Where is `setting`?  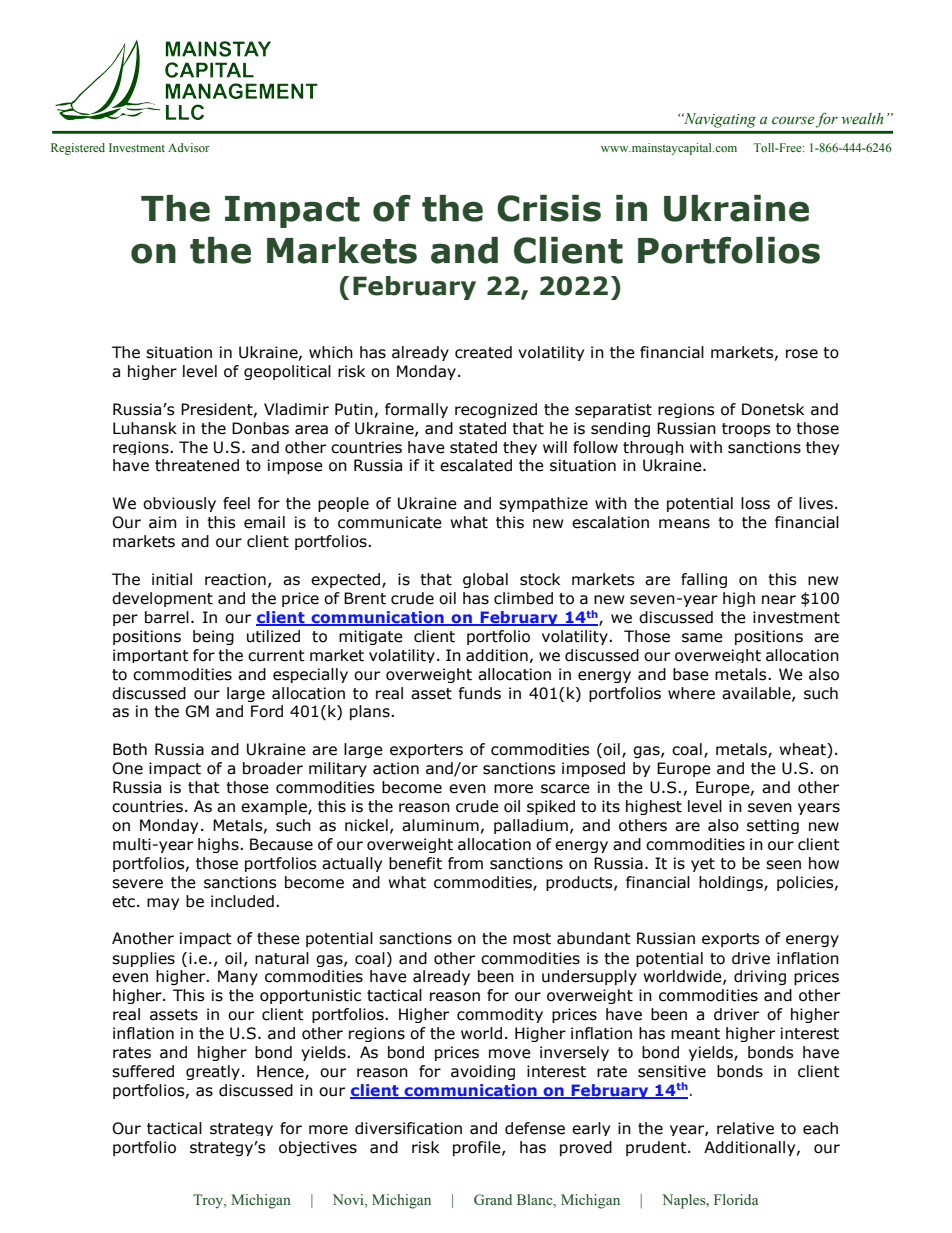
setting is located at coordinates (773, 826).
